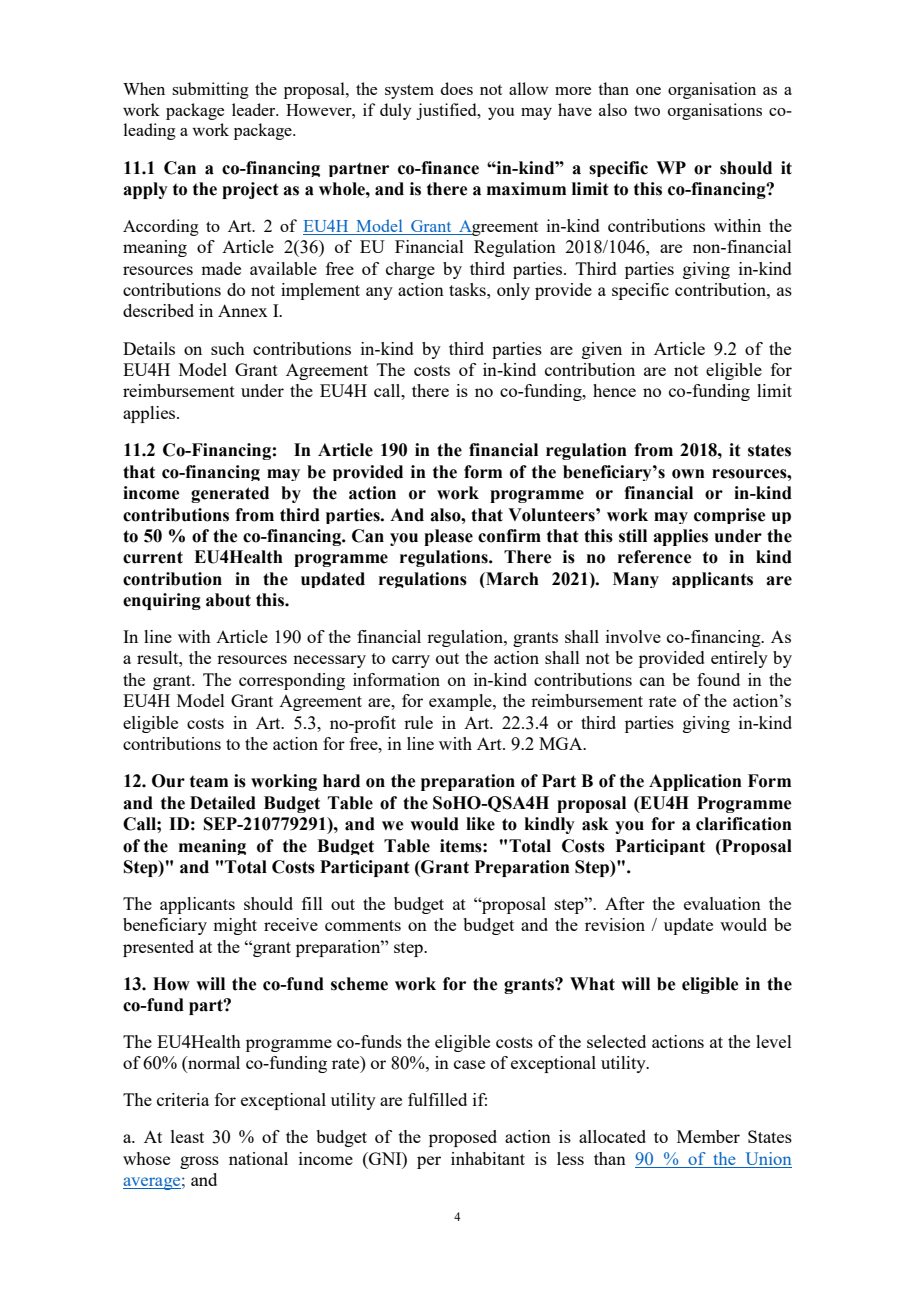 The width and height of the page is (924, 1308). What do you see at coordinates (708, 1136) in the page?
I see `Member` at bounding box center [708, 1136].
